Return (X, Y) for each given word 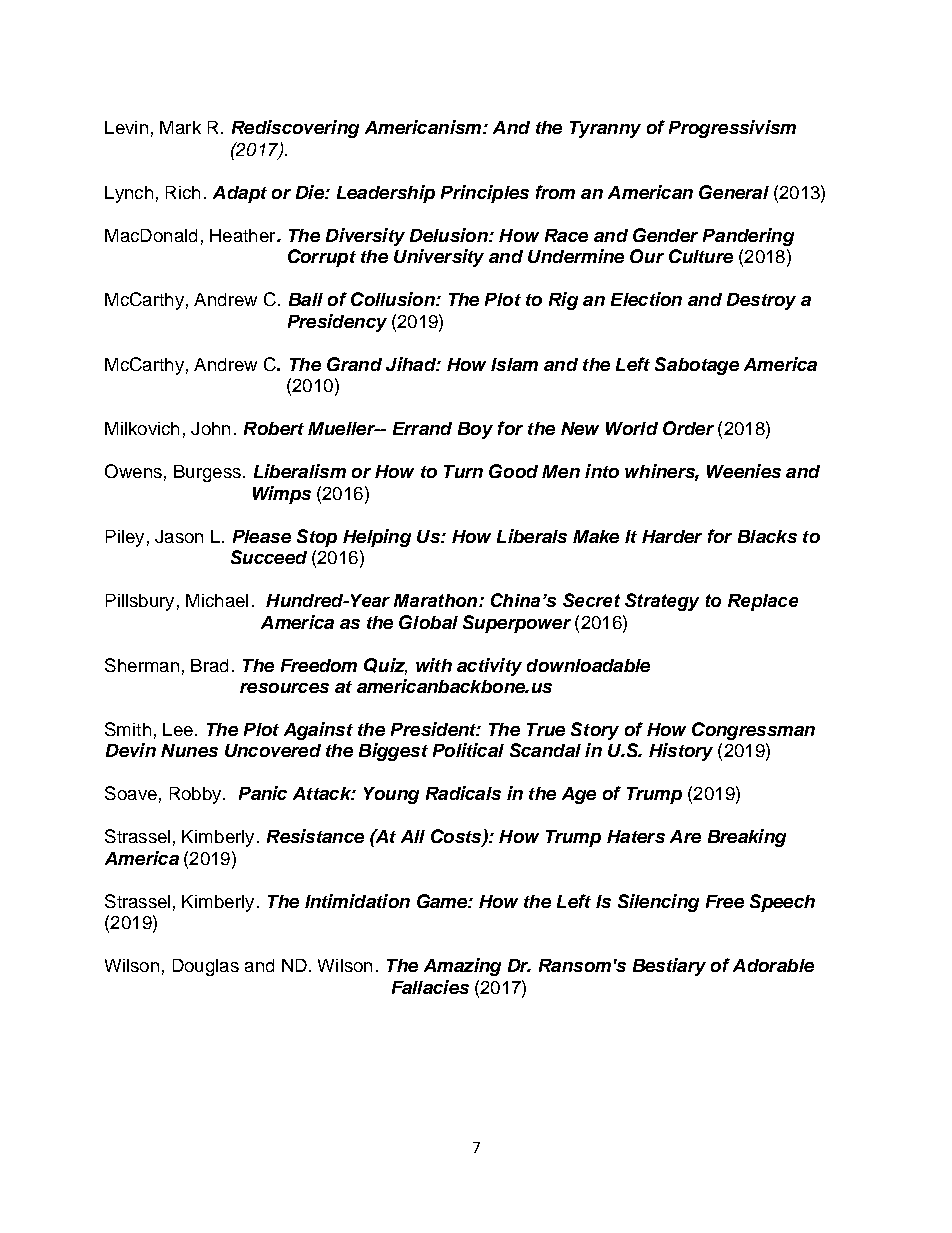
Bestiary (669, 967)
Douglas (206, 967)
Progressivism (732, 129)
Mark (180, 127)
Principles (485, 194)
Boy (475, 430)
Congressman (753, 731)
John (210, 428)
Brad (209, 665)
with (434, 665)
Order (688, 428)
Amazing (462, 967)
